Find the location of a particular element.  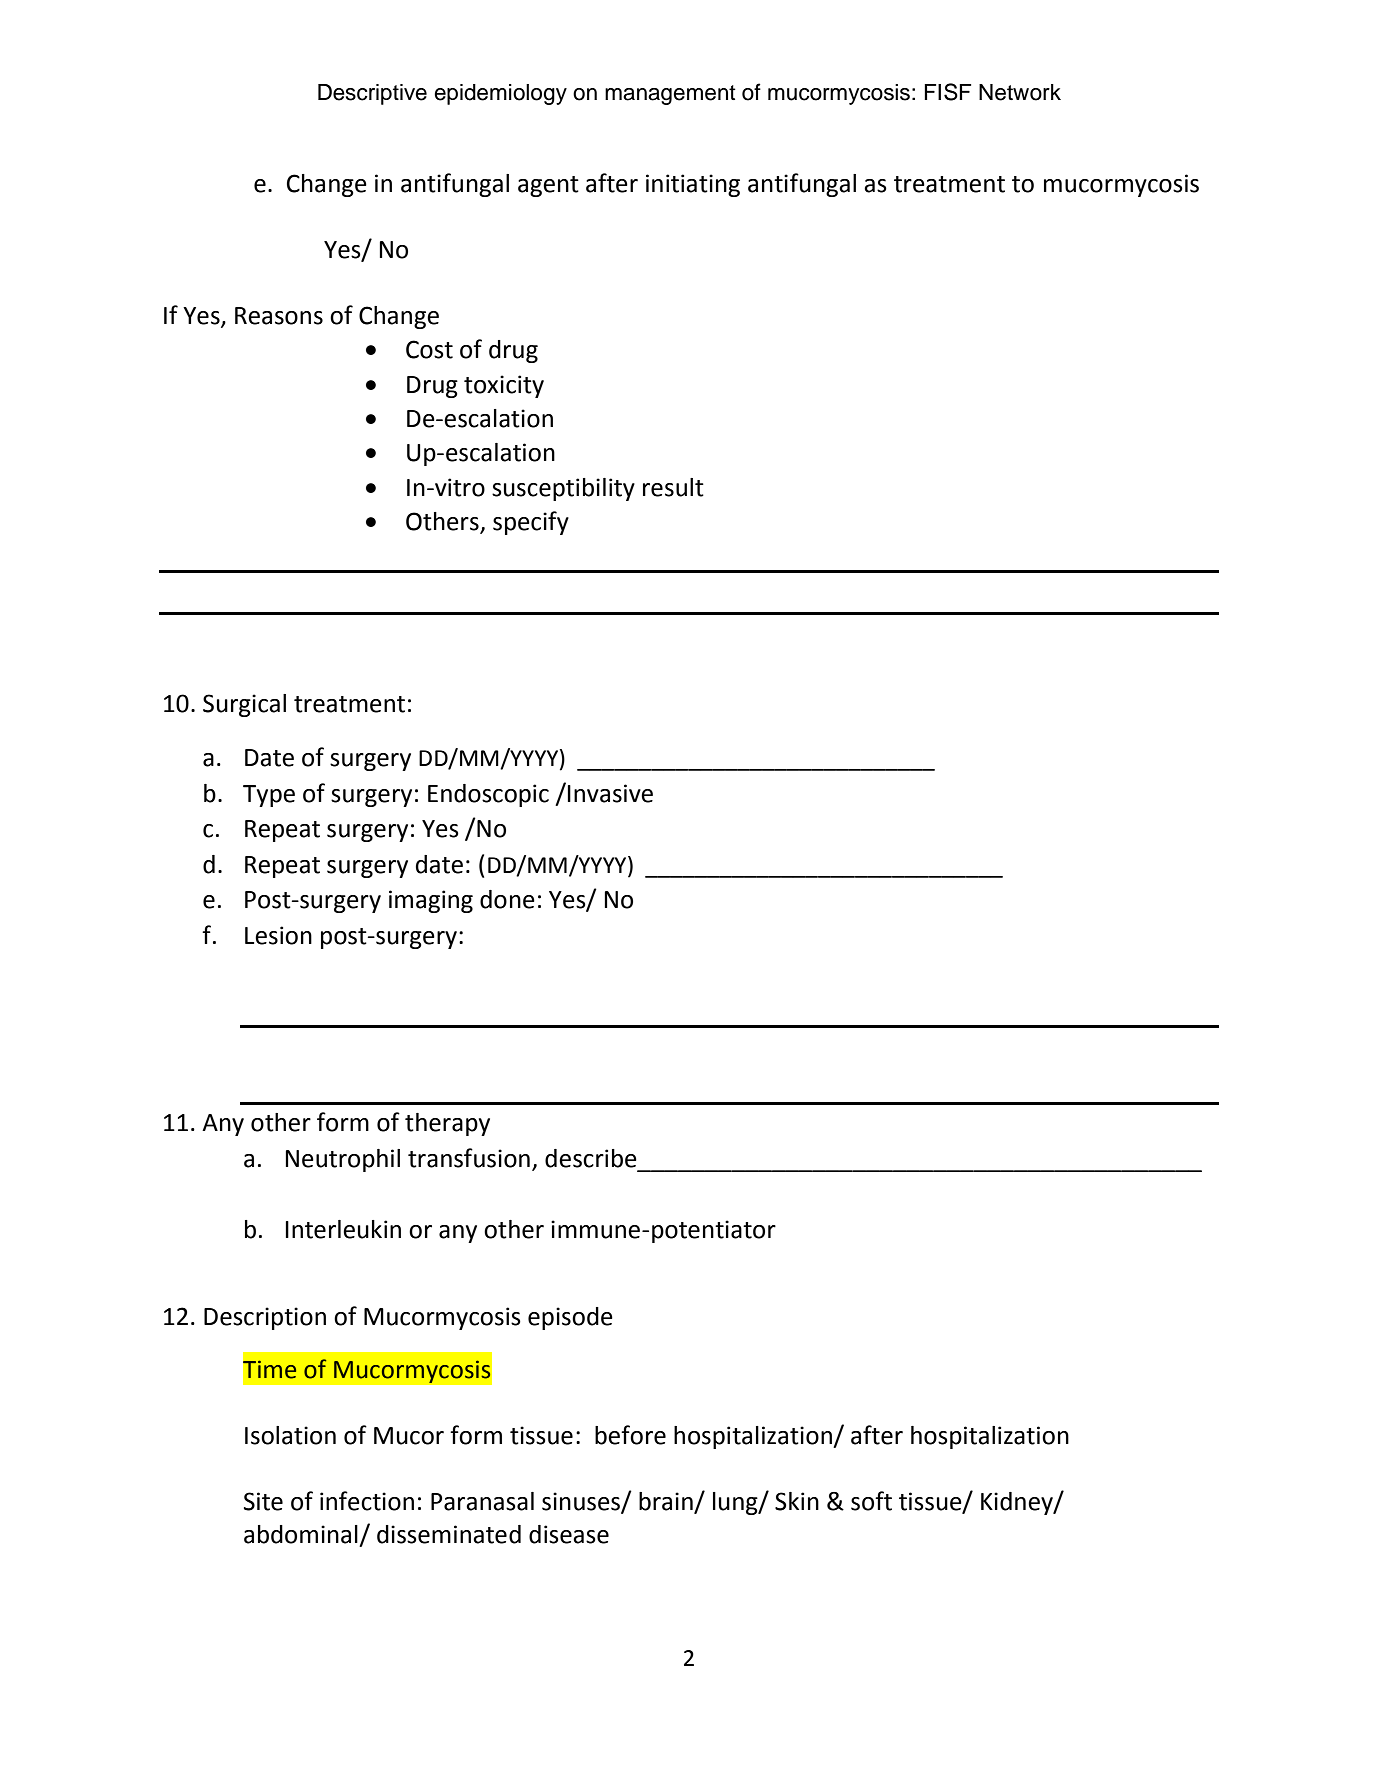

result is located at coordinates (673, 487).
